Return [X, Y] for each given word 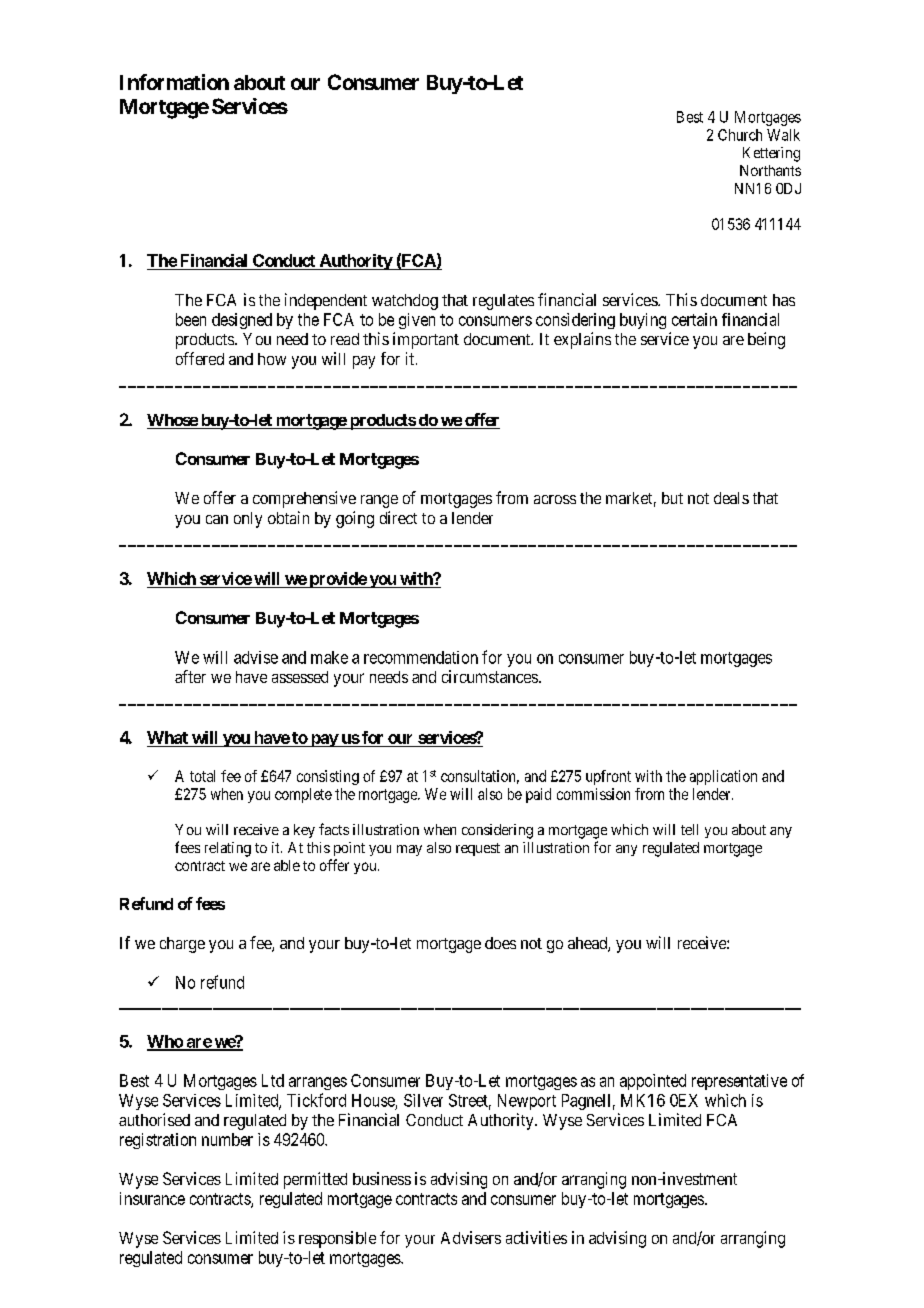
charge [182, 945]
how [272, 359]
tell [689, 829]
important [426, 340]
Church [740, 135]
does [500, 943]
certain [694, 319]
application [723, 777]
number [227, 1139]
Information [174, 82]
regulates [503, 302]
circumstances [490, 676]
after [190, 676]
